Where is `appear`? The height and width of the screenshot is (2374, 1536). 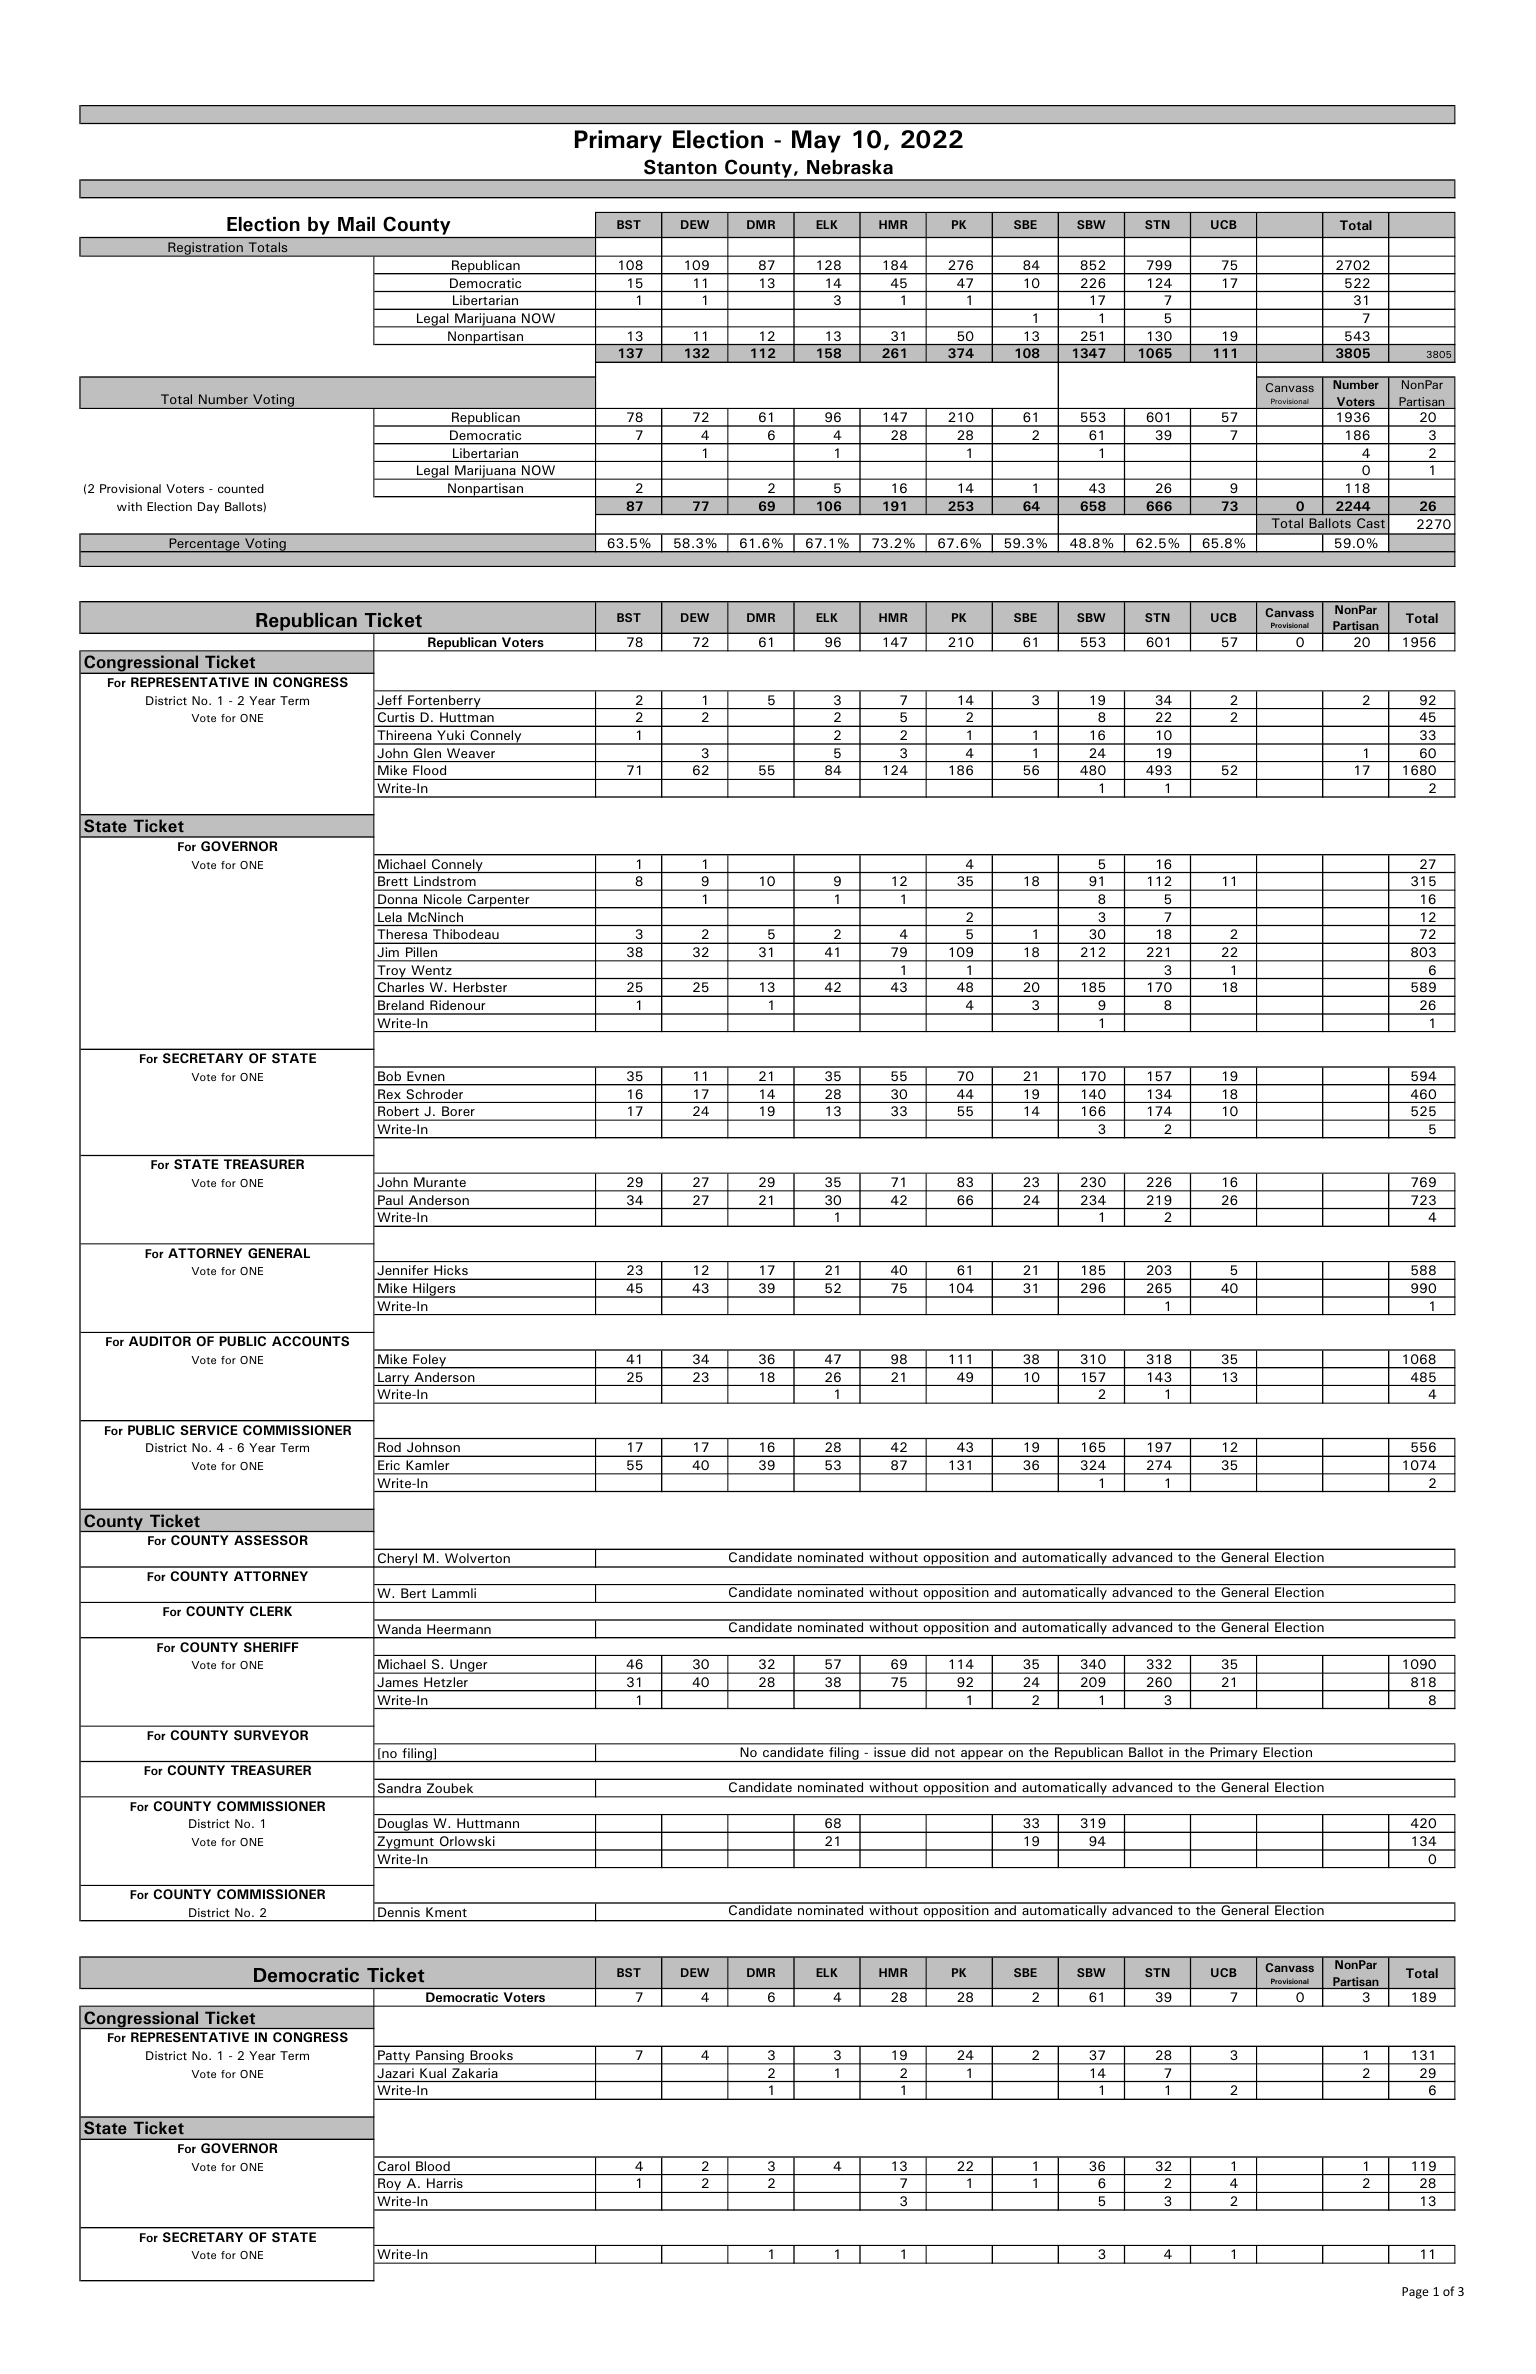
appear is located at coordinates (982, 1756).
